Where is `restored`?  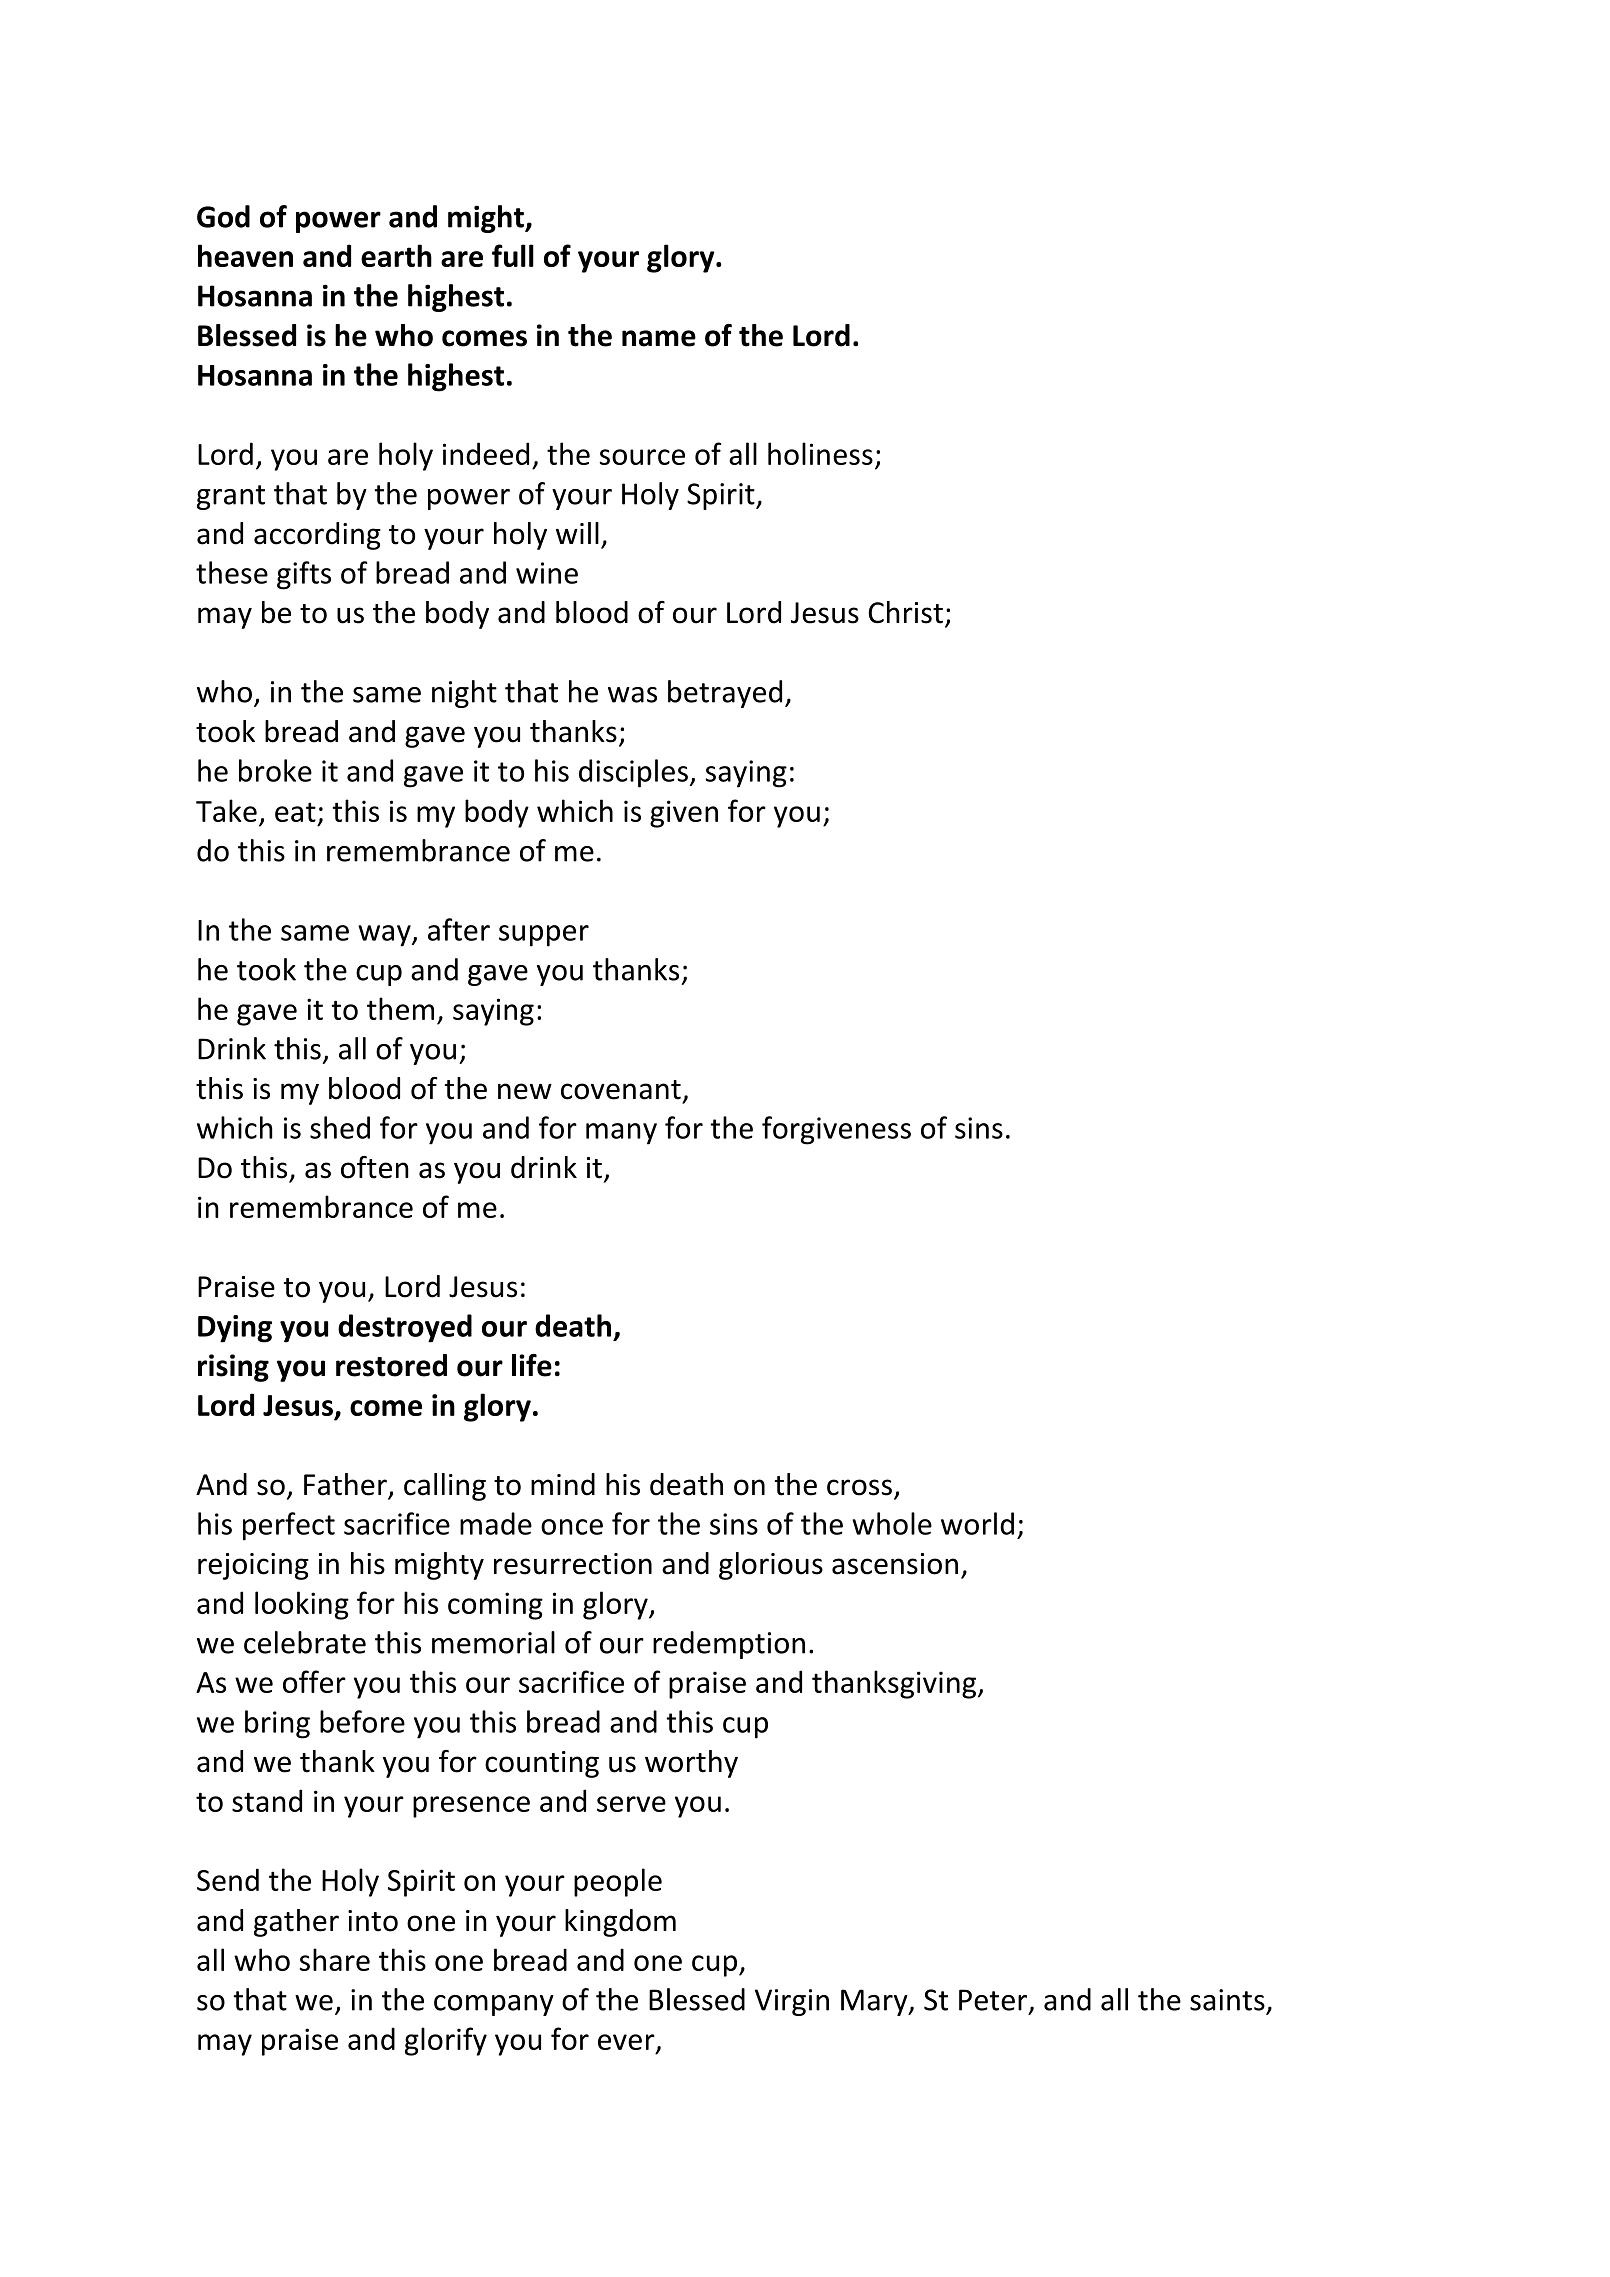
restored is located at coordinates (391, 1365).
